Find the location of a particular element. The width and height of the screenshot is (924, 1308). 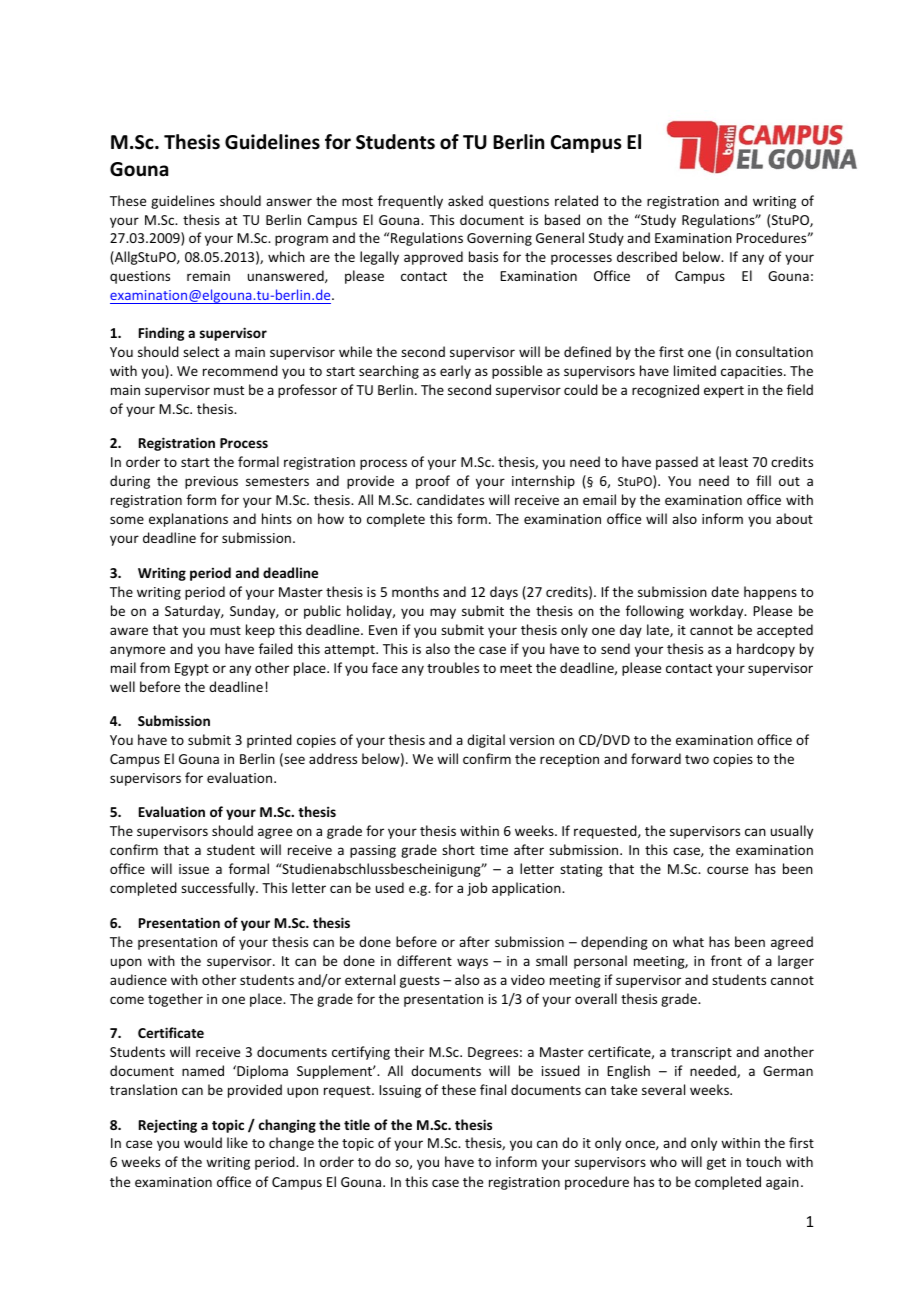

Governing is located at coordinates (499, 239).
